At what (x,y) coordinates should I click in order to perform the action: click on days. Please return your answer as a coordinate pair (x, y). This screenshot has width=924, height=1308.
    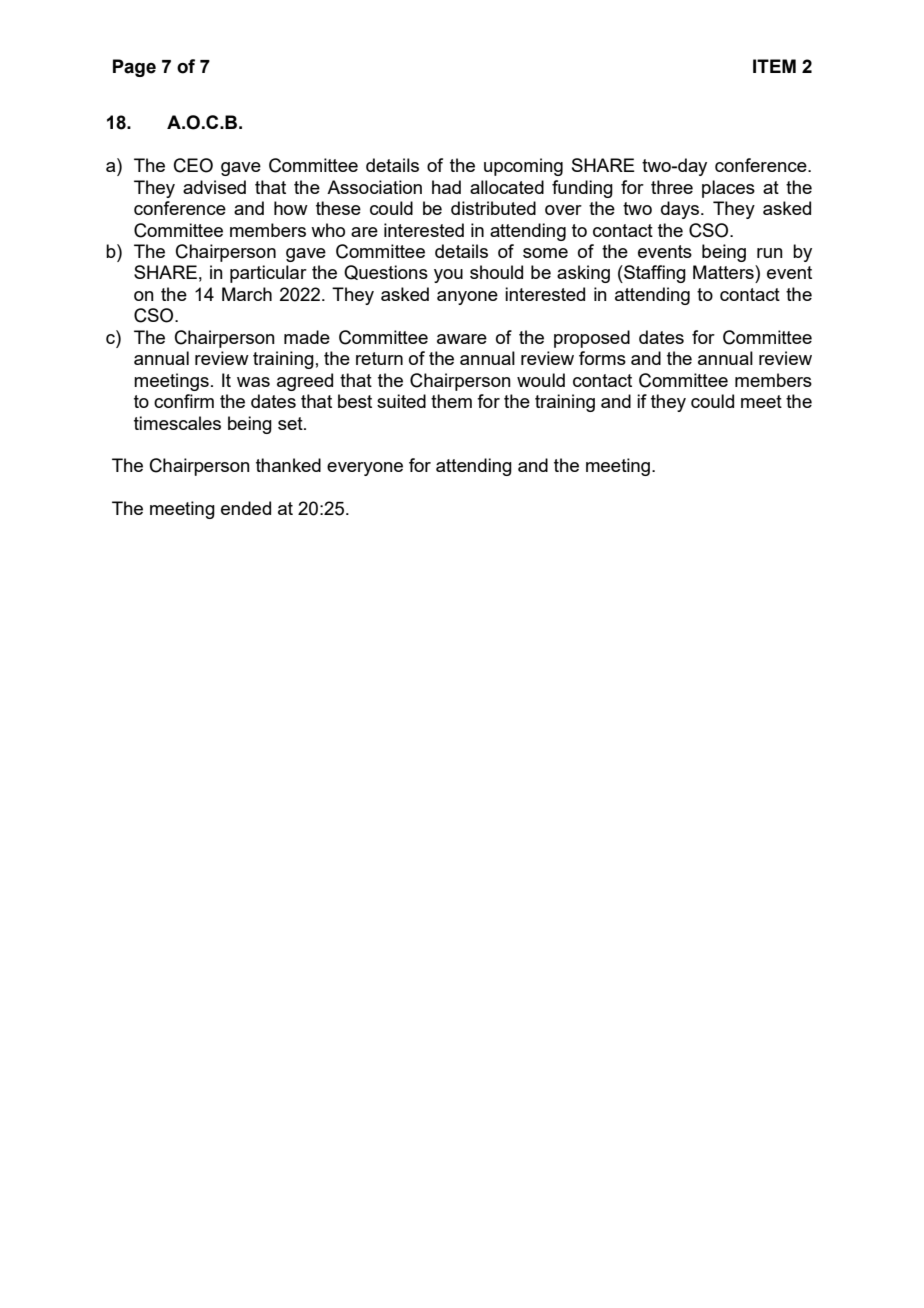
    Looking at the image, I should click on (681, 210).
